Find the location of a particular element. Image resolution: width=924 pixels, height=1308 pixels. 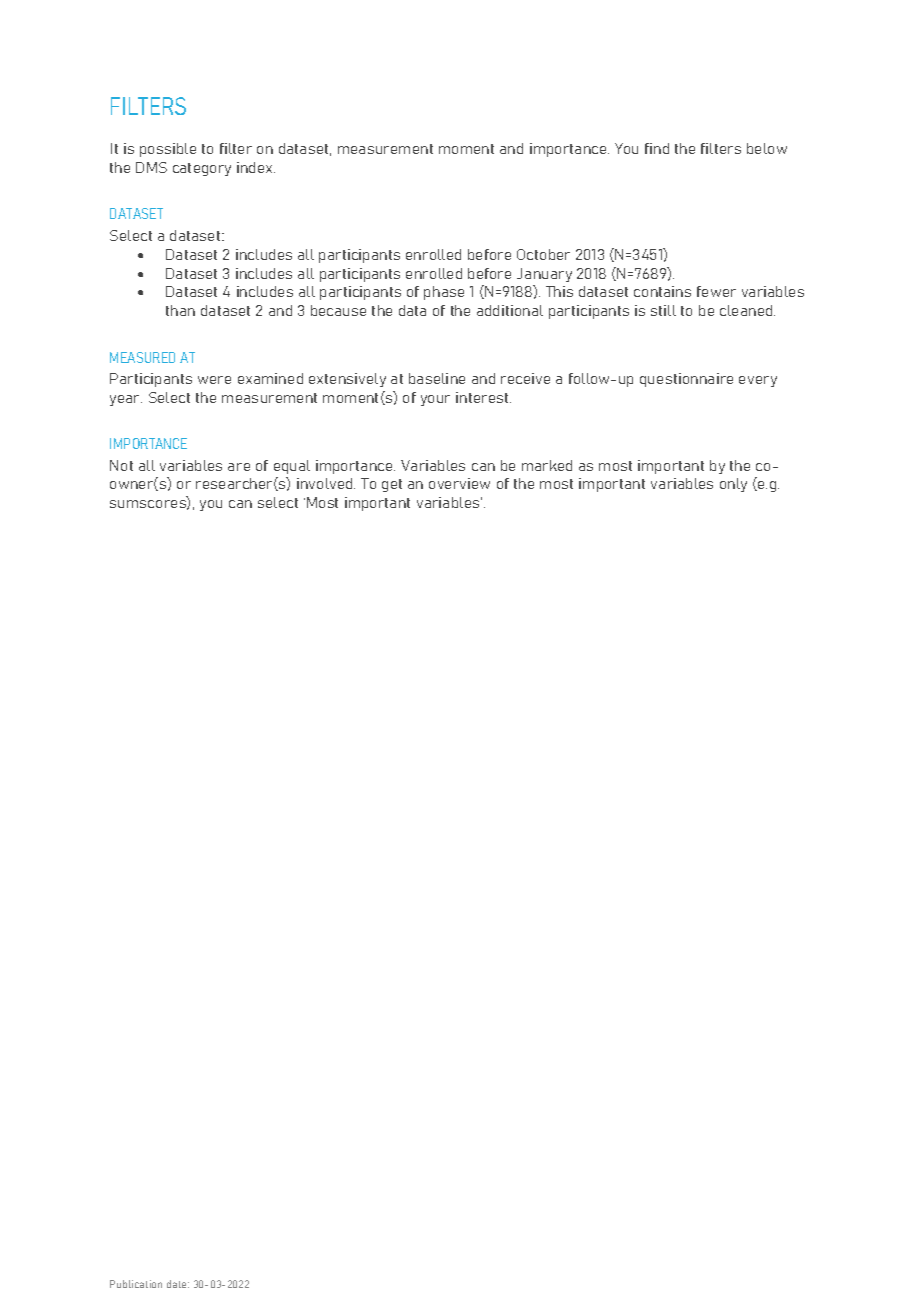

questionnaire is located at coordinates (686, 380).
